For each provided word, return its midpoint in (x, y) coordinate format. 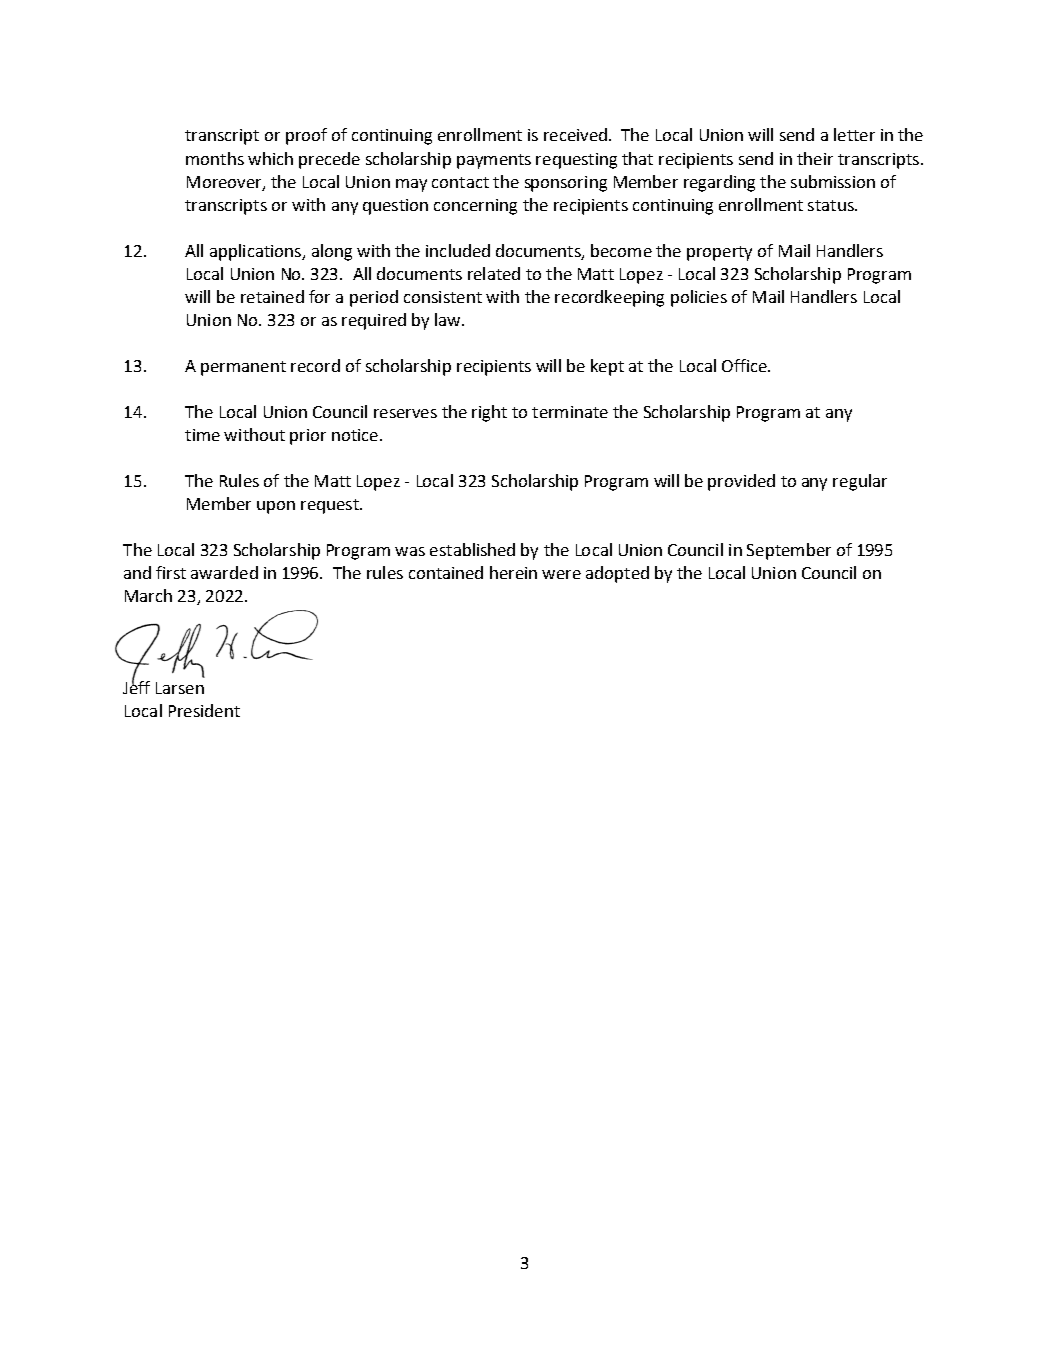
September (789, 551)
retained (272, 296)
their (815, 158)
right (489, 413)
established (472, 549)
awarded (224, 572)
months (215, 158)
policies (699, 298)
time (202, 435)
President (204, 710)
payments (494, 161)
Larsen (180, 688)
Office (745, 365)
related (494, 273)
